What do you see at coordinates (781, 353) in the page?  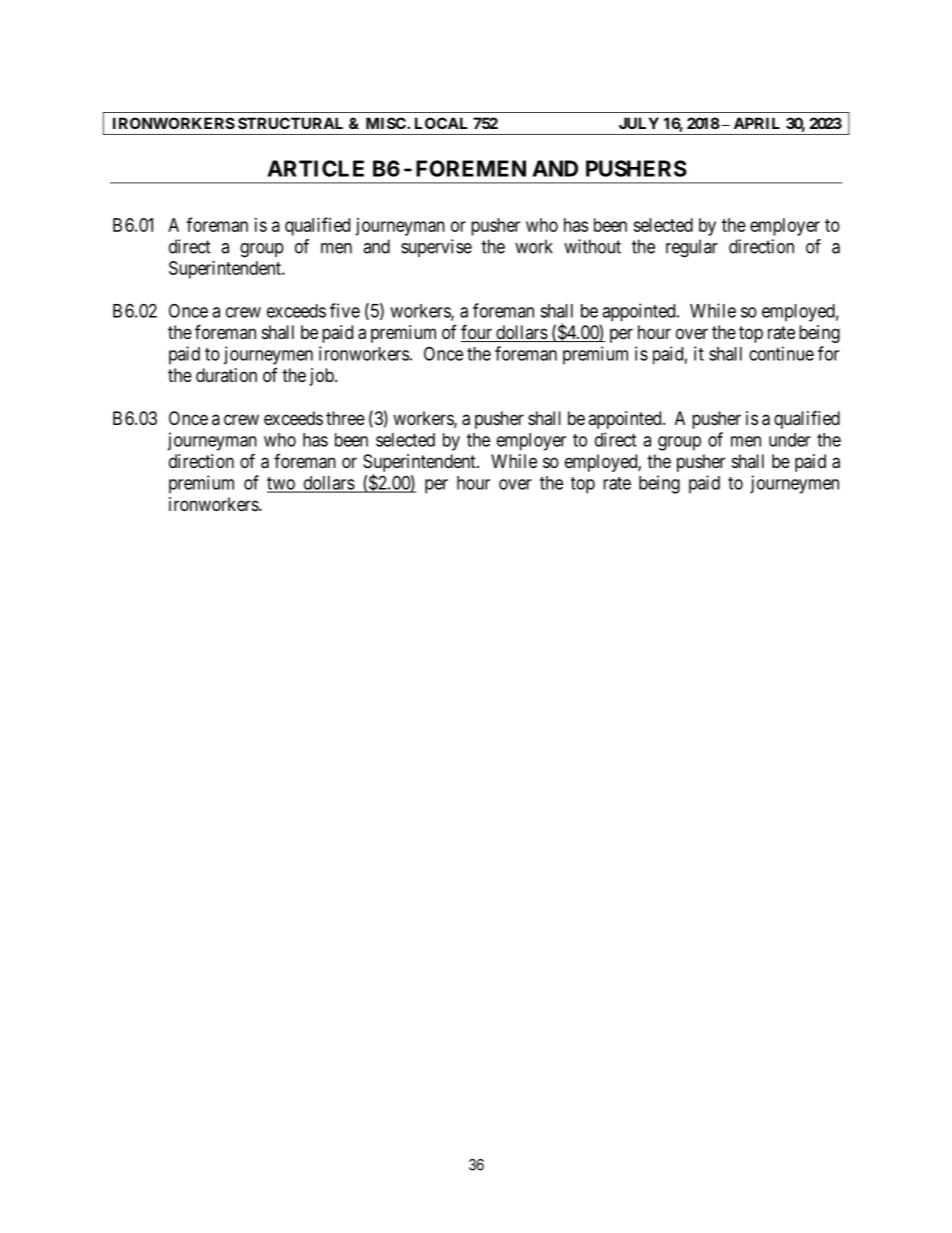 I see `continue` at bounding box center [781, 353].
